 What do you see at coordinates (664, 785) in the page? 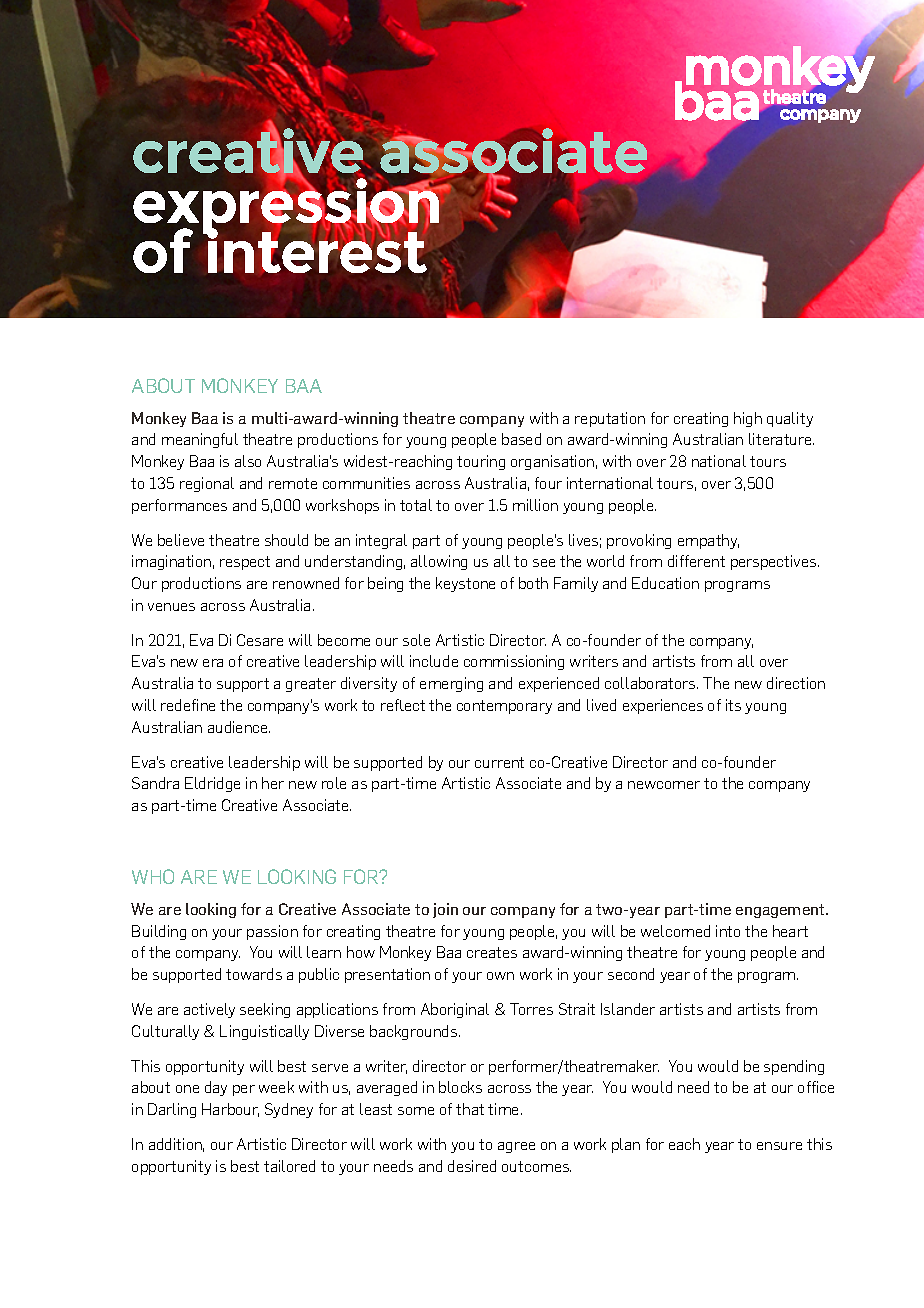
I see `newcomer` at bounding box center [664, 785].
